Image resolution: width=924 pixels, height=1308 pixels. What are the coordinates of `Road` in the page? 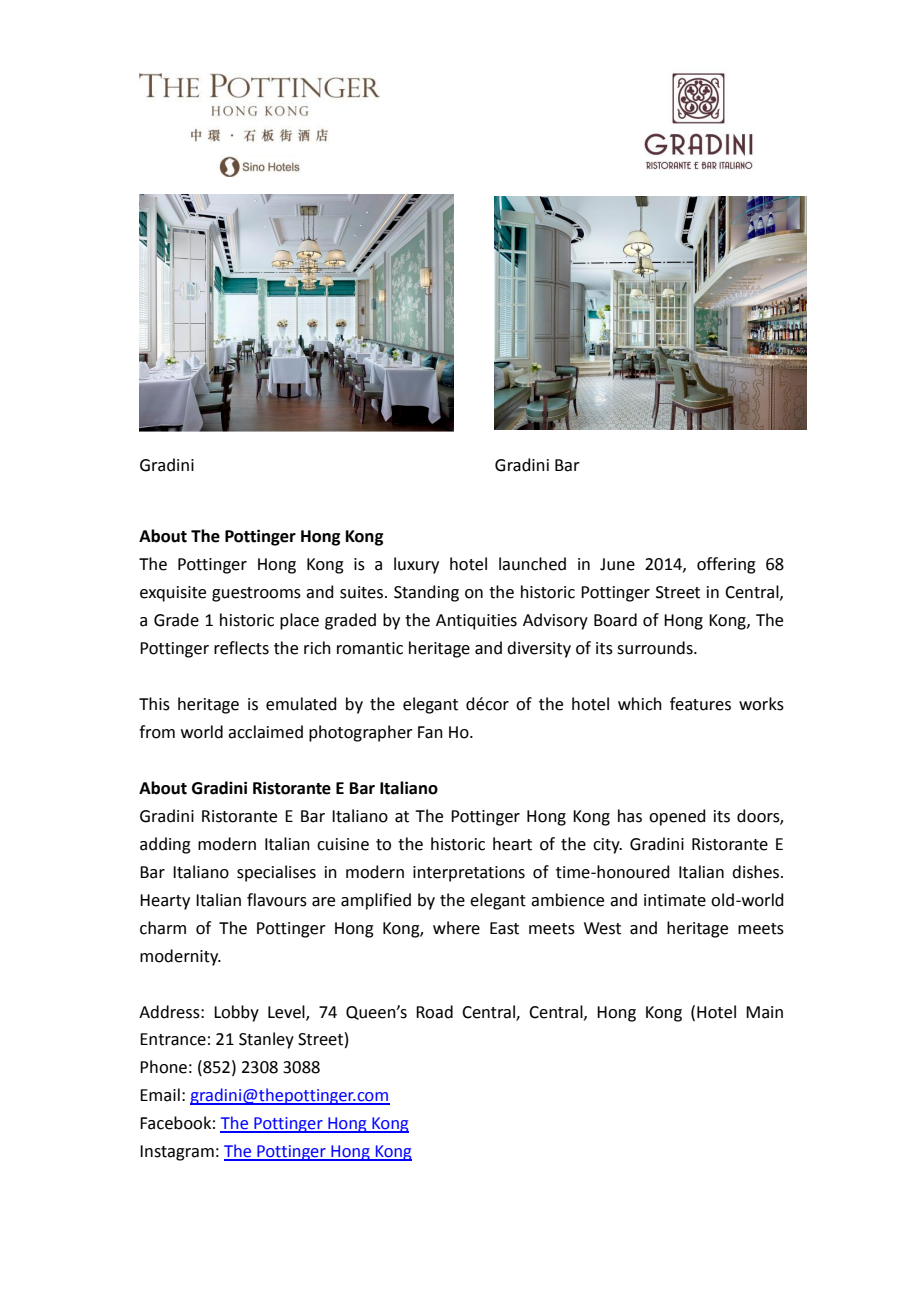 It's located at (434, 1012).
